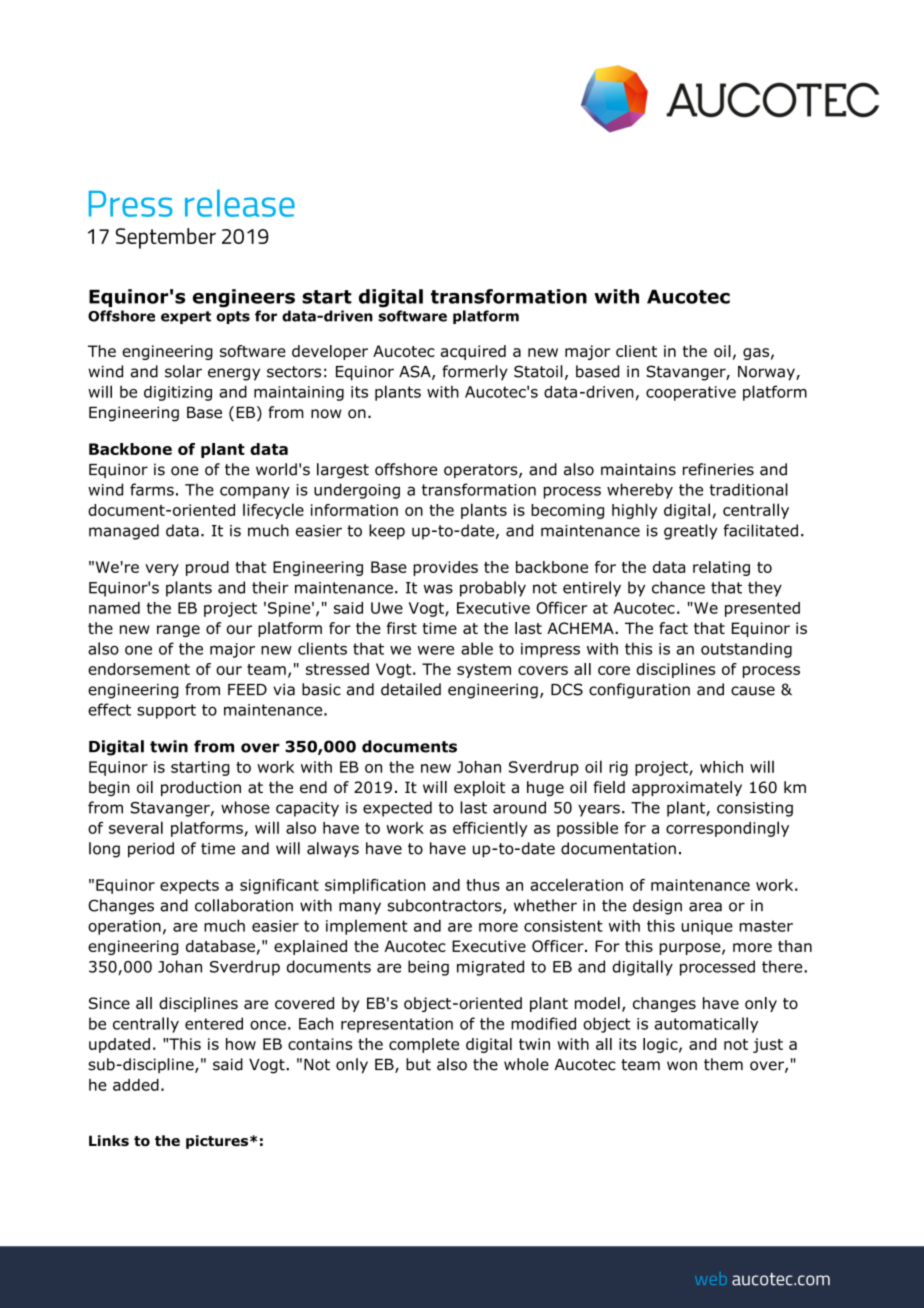 This document has width=924, height=1308. I want to click on expert, so click(186, 317).
